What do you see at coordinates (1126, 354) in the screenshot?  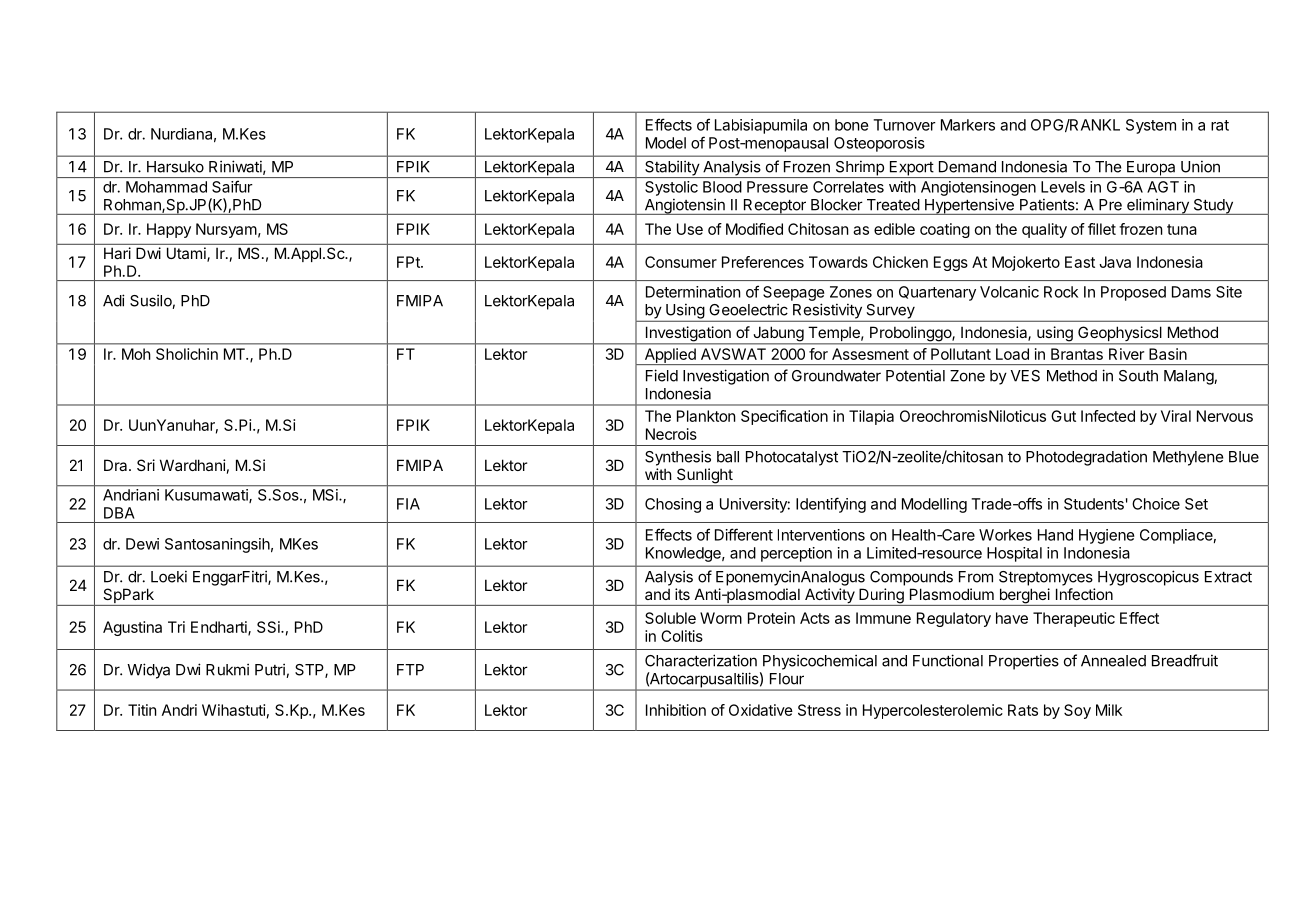 I see `River` at bounding box center [1126, 354].
